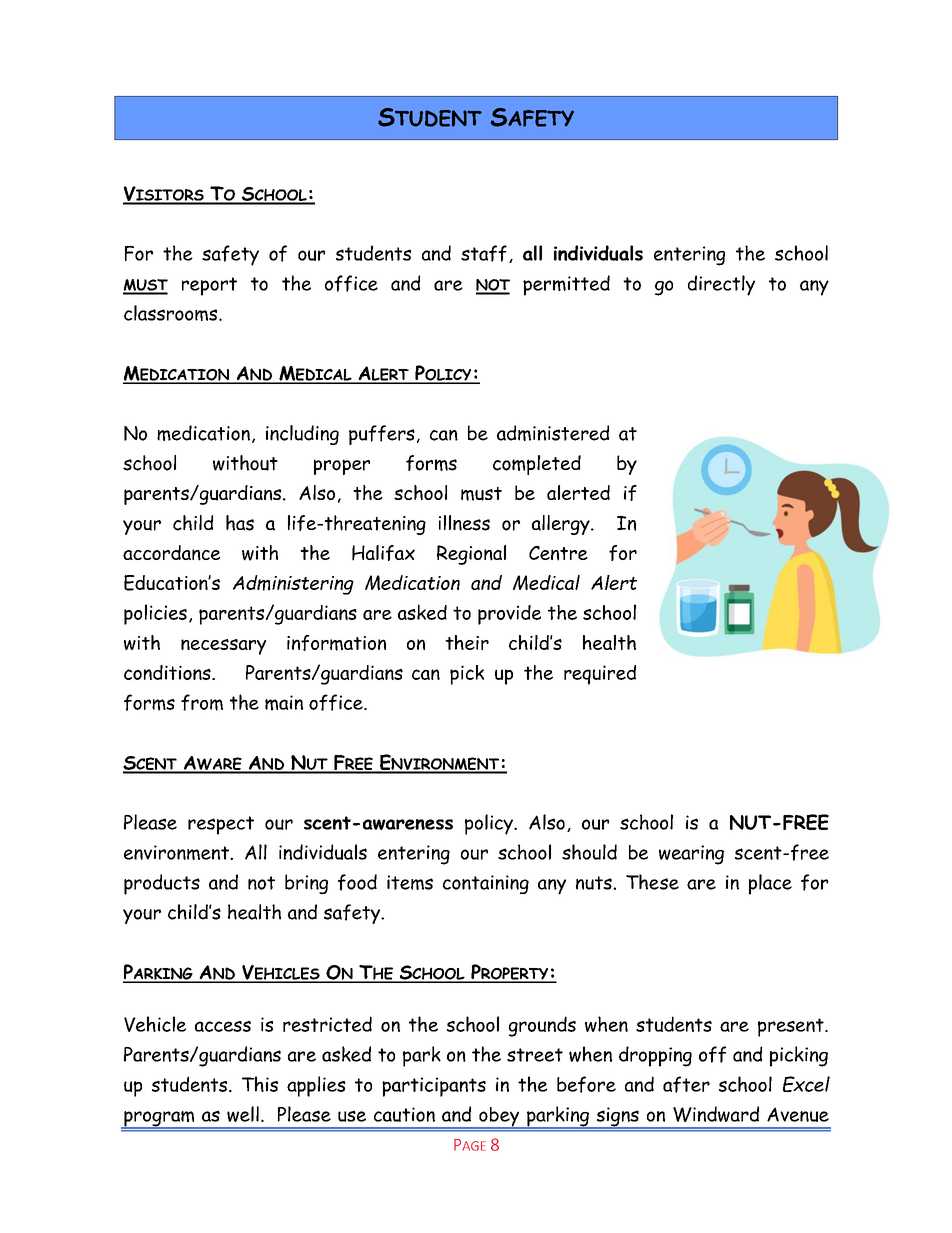  I want to click on Windward, so click(716, 1114).
